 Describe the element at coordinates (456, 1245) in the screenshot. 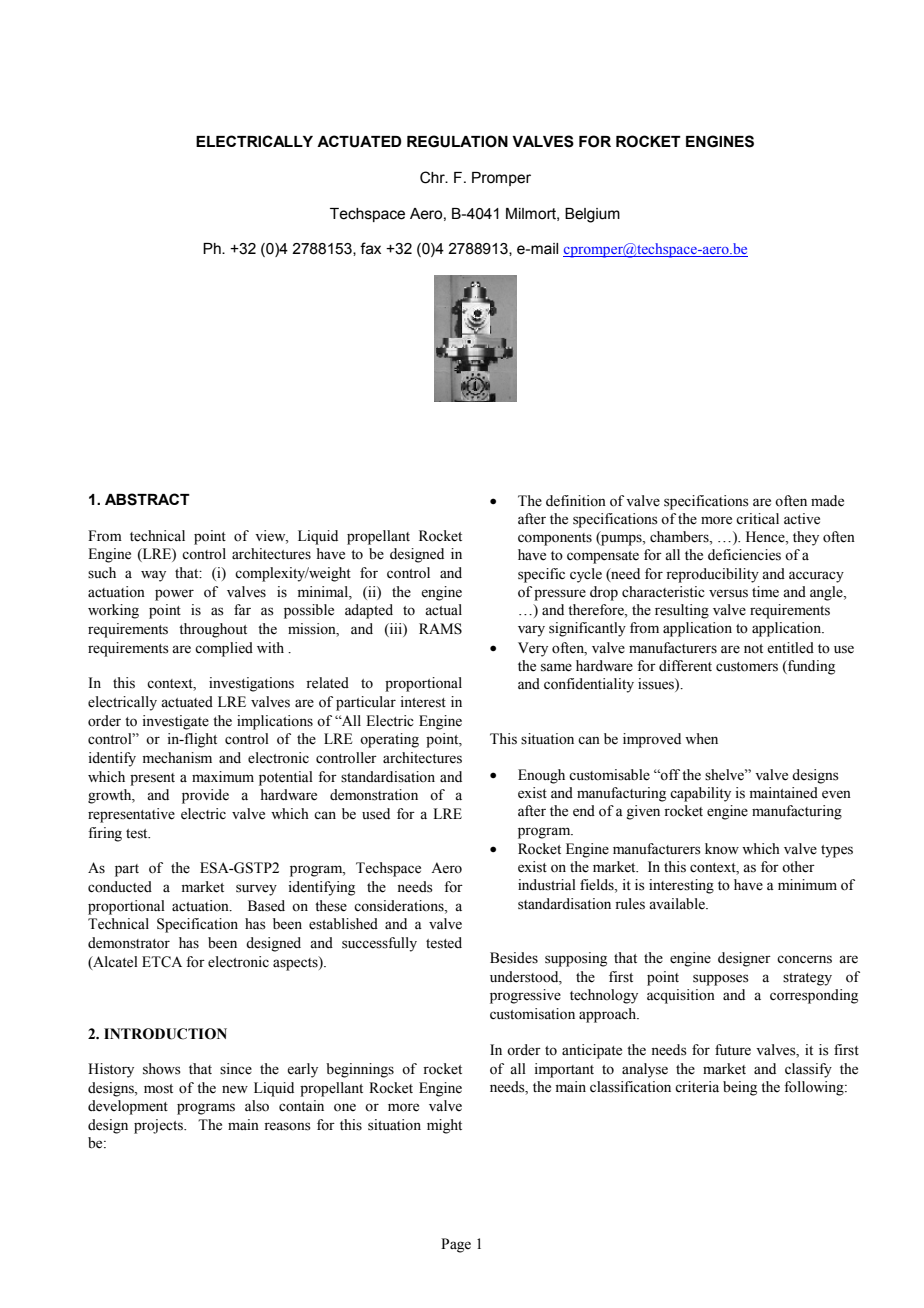

I see `Page` at that location.
